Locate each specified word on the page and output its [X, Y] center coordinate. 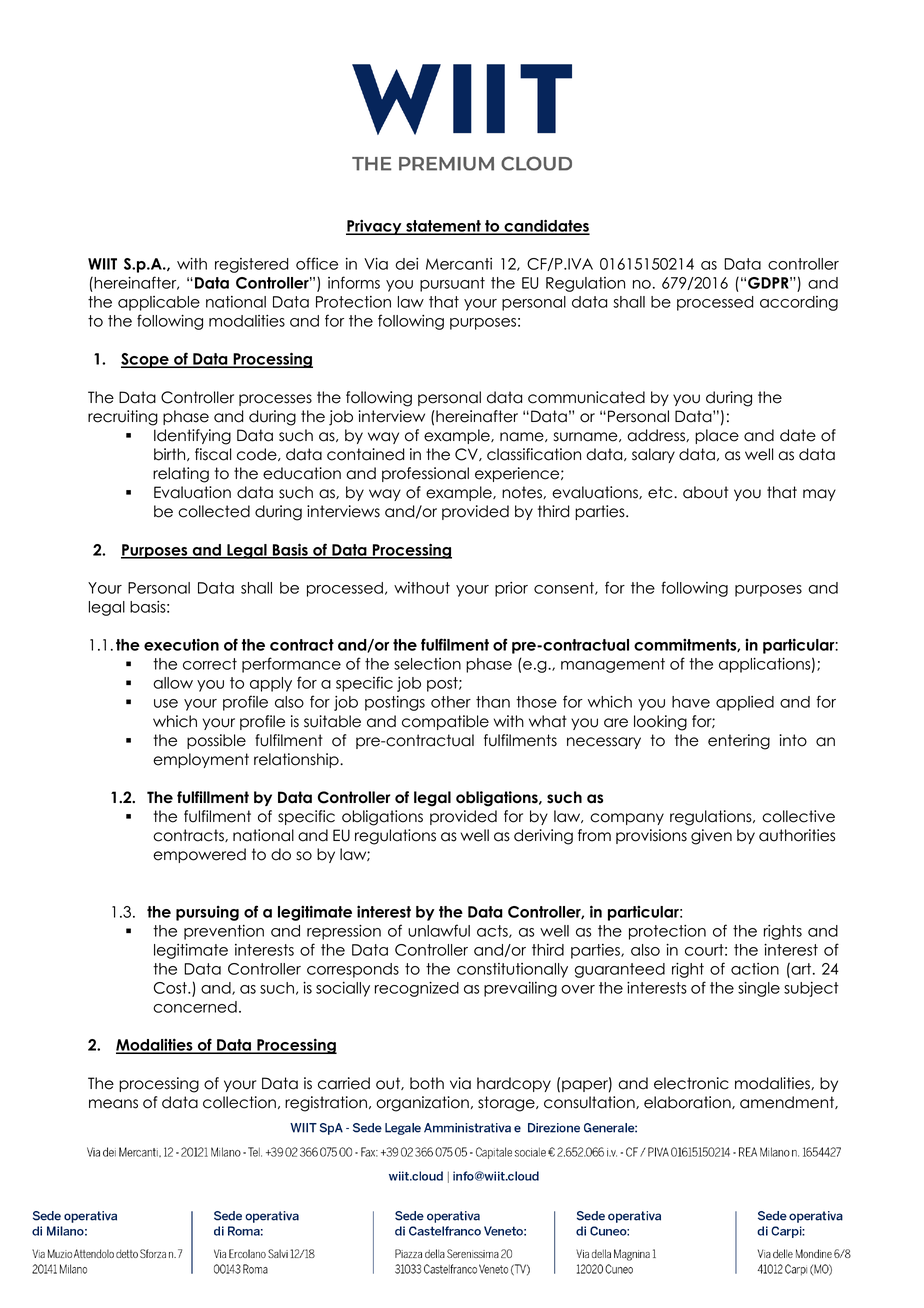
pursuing [207, 913]
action [755, 969]
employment [201, 760]
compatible [445, 722]
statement [443, 227]
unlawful [439, 930]
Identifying [192, 437]
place [717, 436]
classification [534, 454]
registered [252, 265]
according [799, 303]
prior [511, 589]
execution [181, 644]
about [705, 492]
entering [739, 742]
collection [239, 1102]
